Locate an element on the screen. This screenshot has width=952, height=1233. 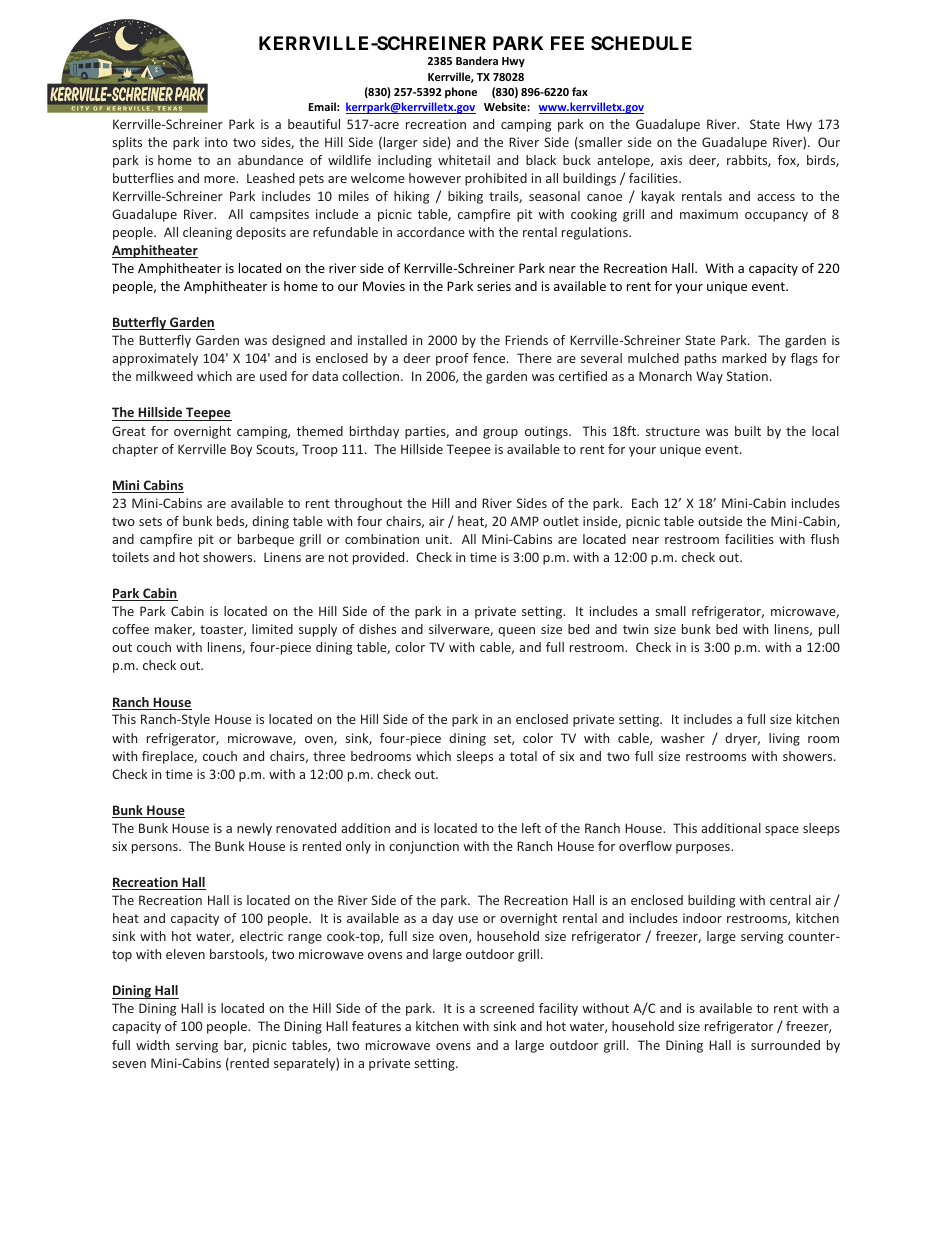
screened is located at coordinates (507, 1008).
